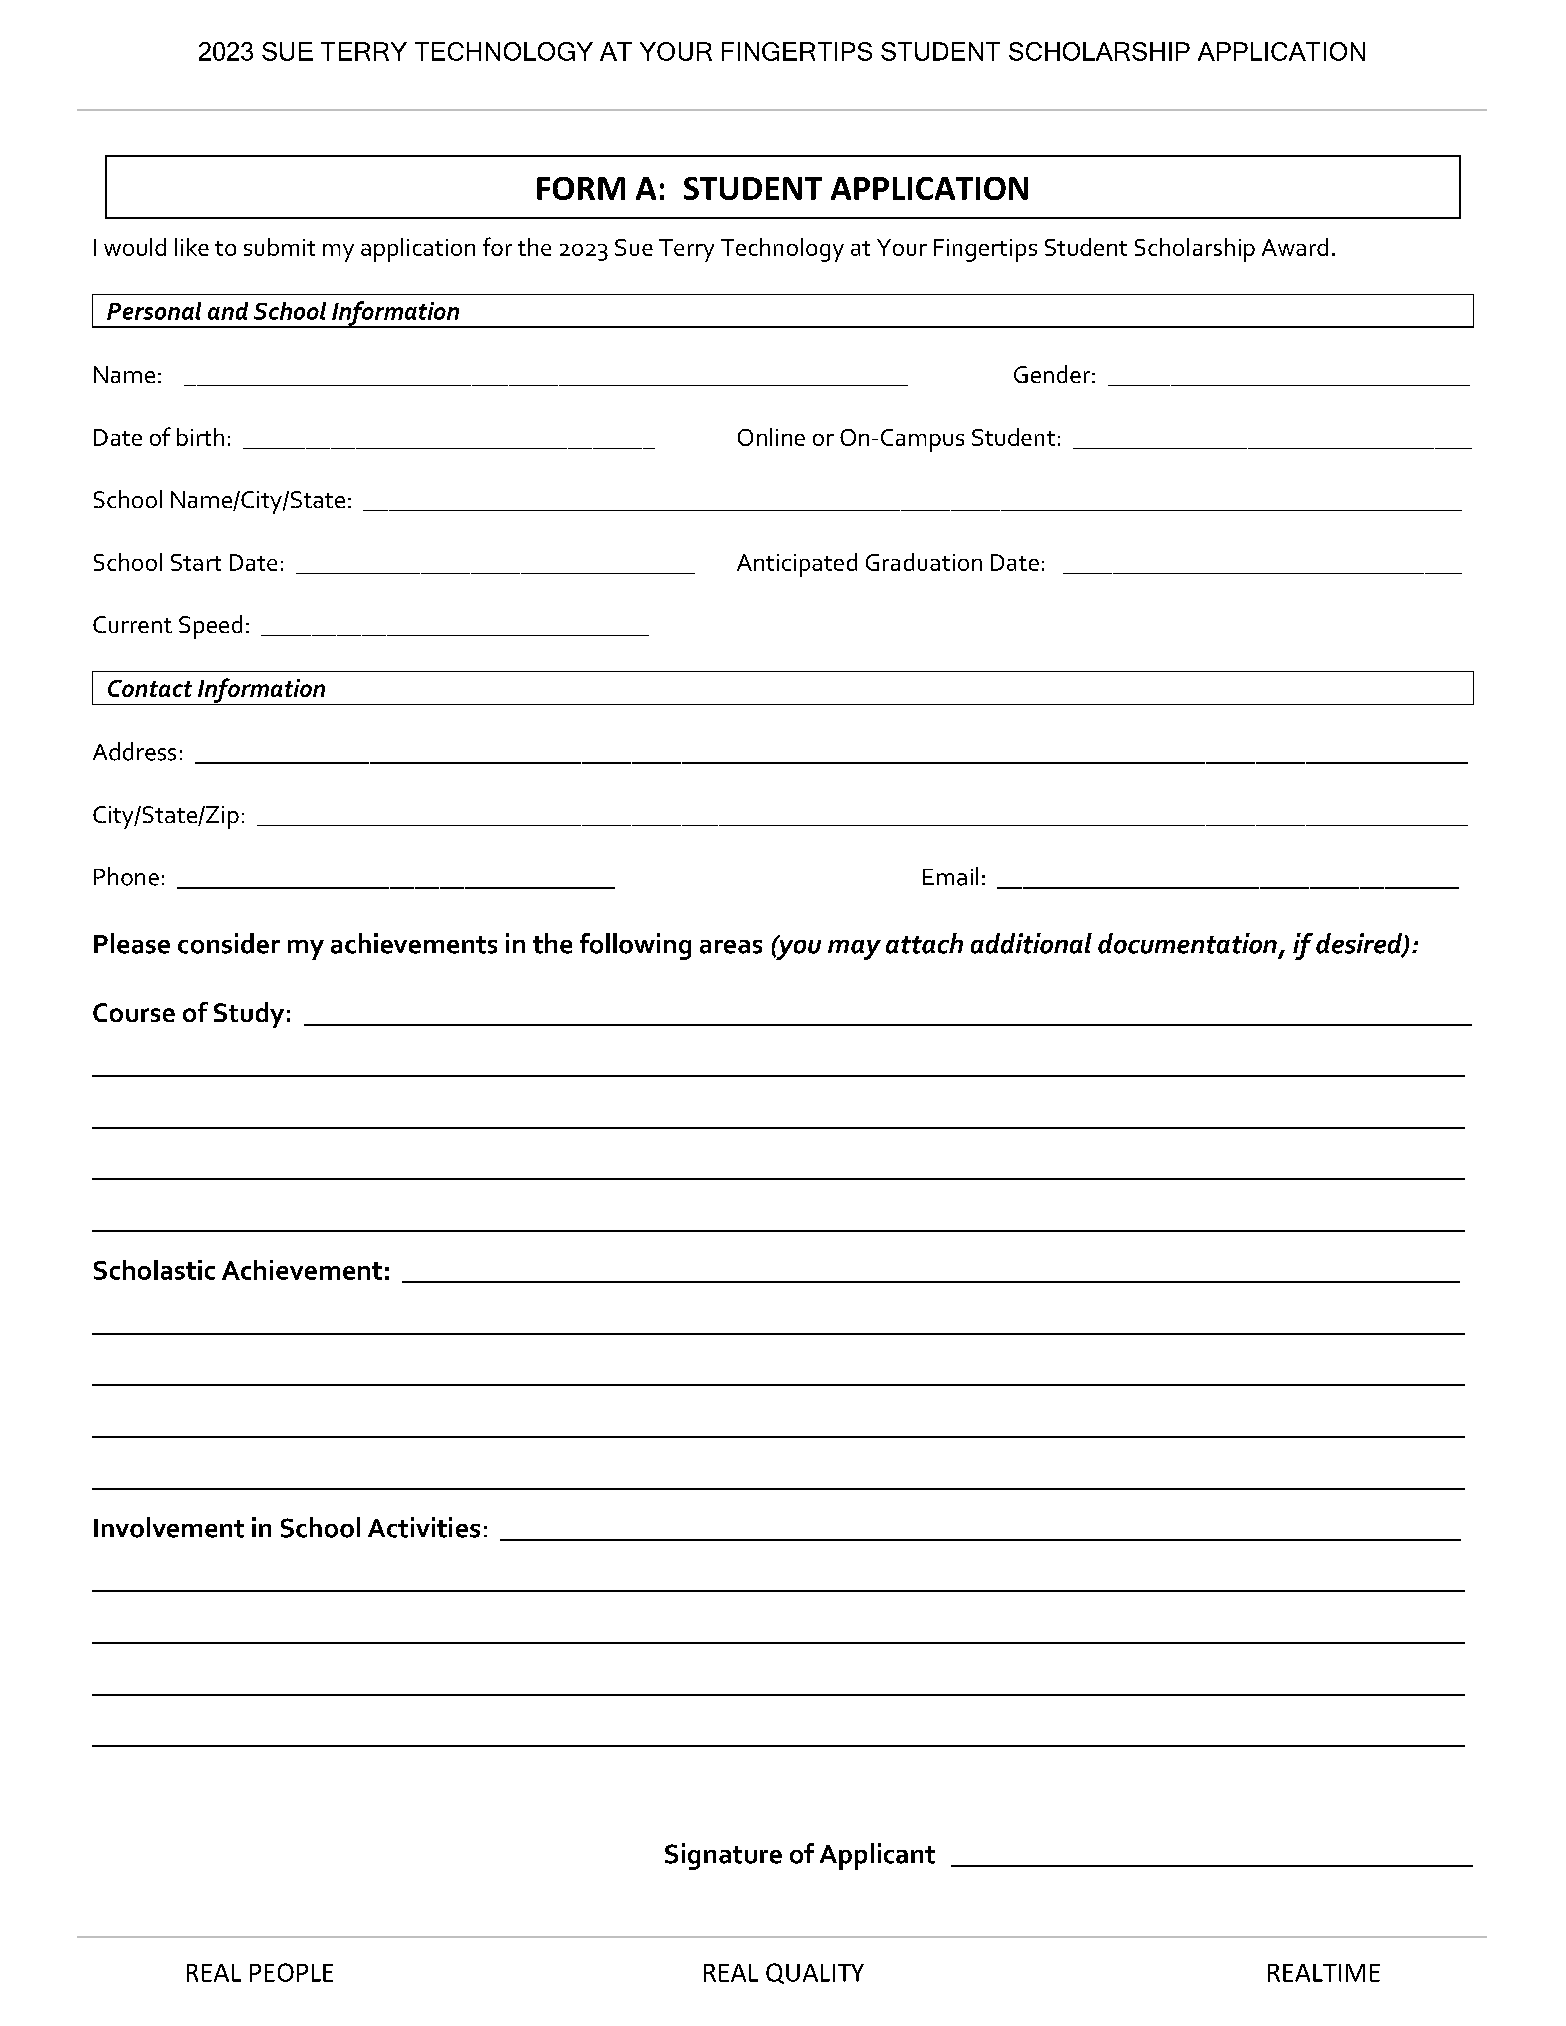 This screenshot has width=1566, height=2026. What do you see at coordinates (249, 1015) in the screenshot?
I see `Study` at bounding box center [249, 1015].
